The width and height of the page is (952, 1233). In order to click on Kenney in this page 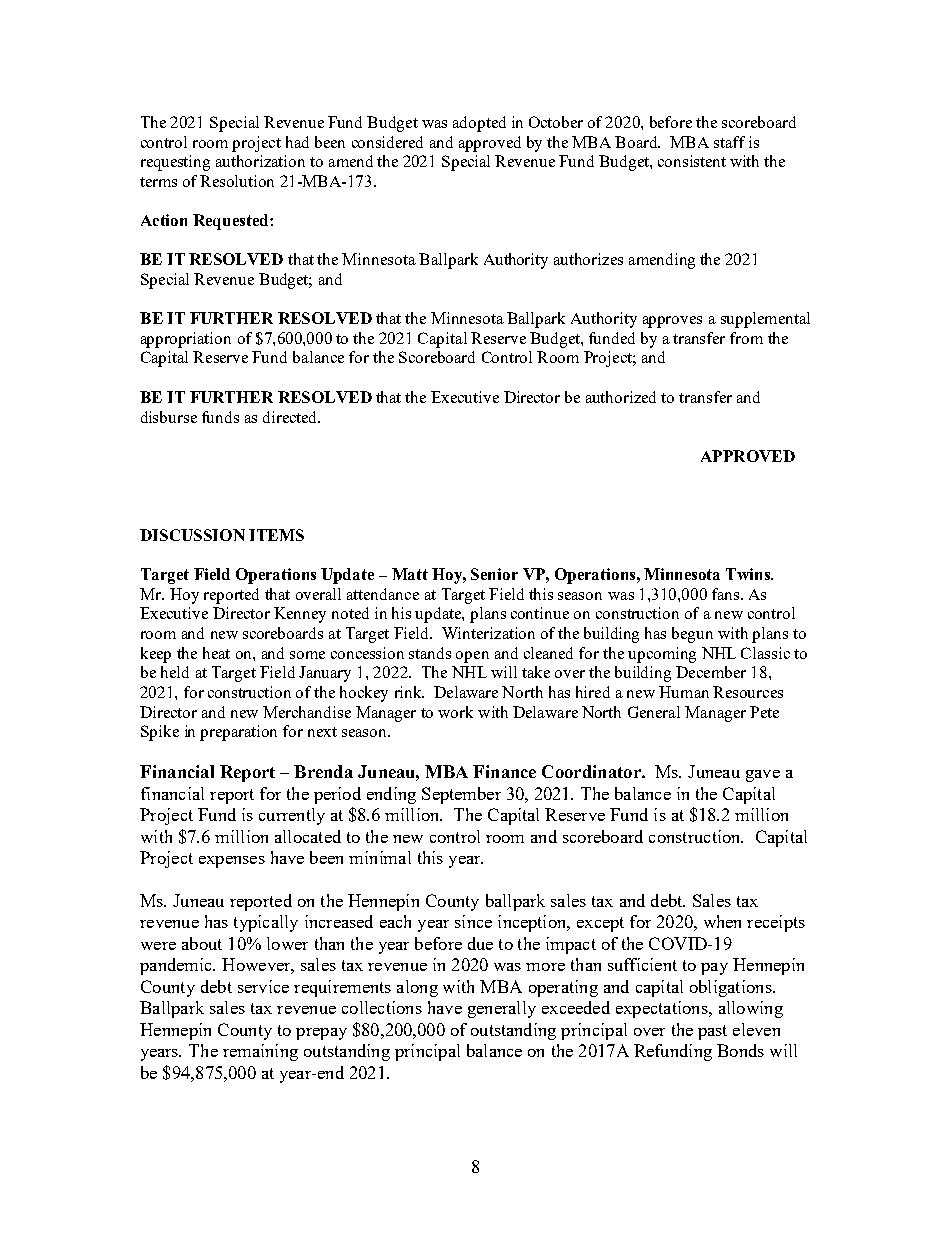, I will do `click(300, 615)`.
